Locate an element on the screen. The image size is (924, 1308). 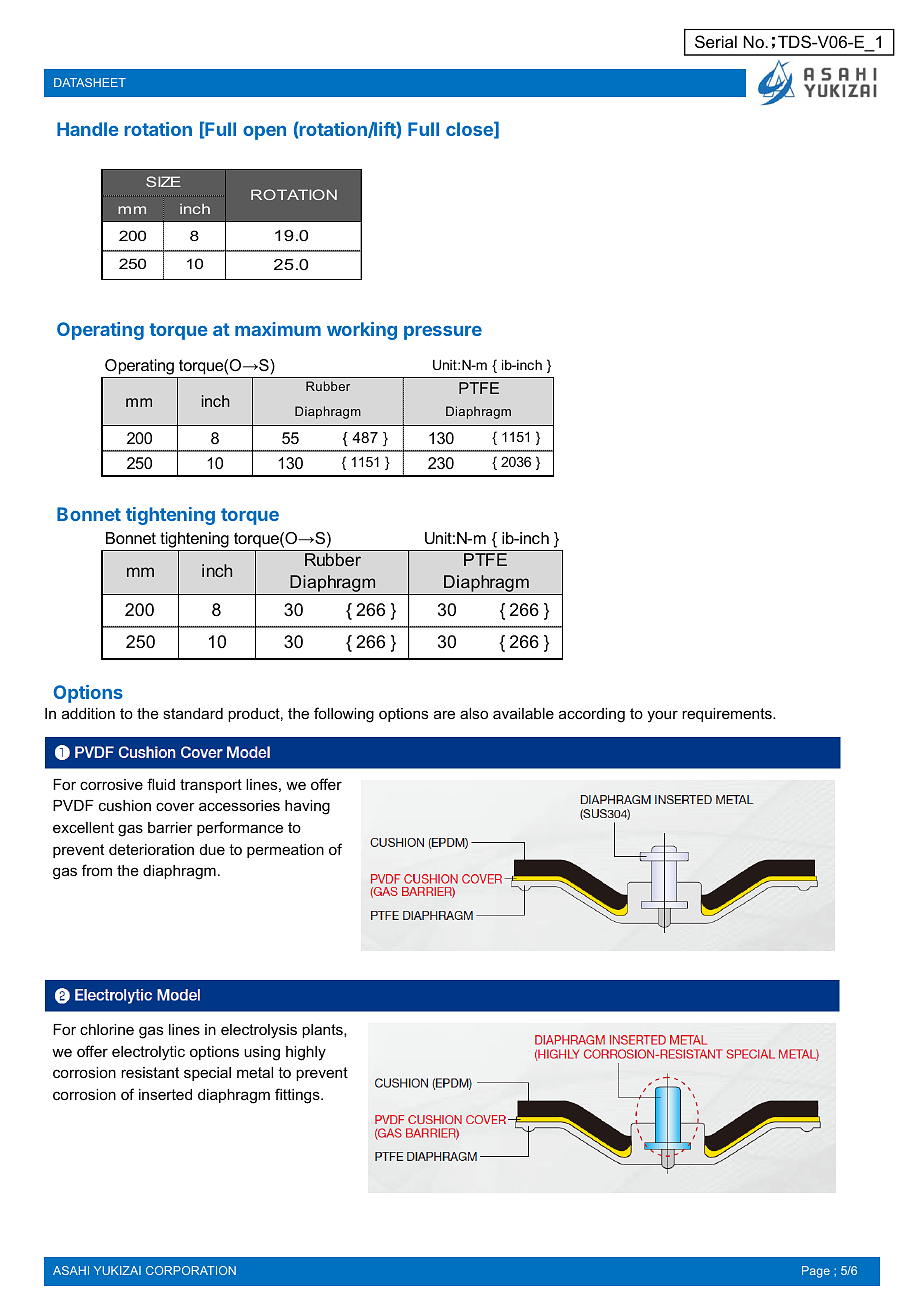
open is located at coordinates (264, 133).
